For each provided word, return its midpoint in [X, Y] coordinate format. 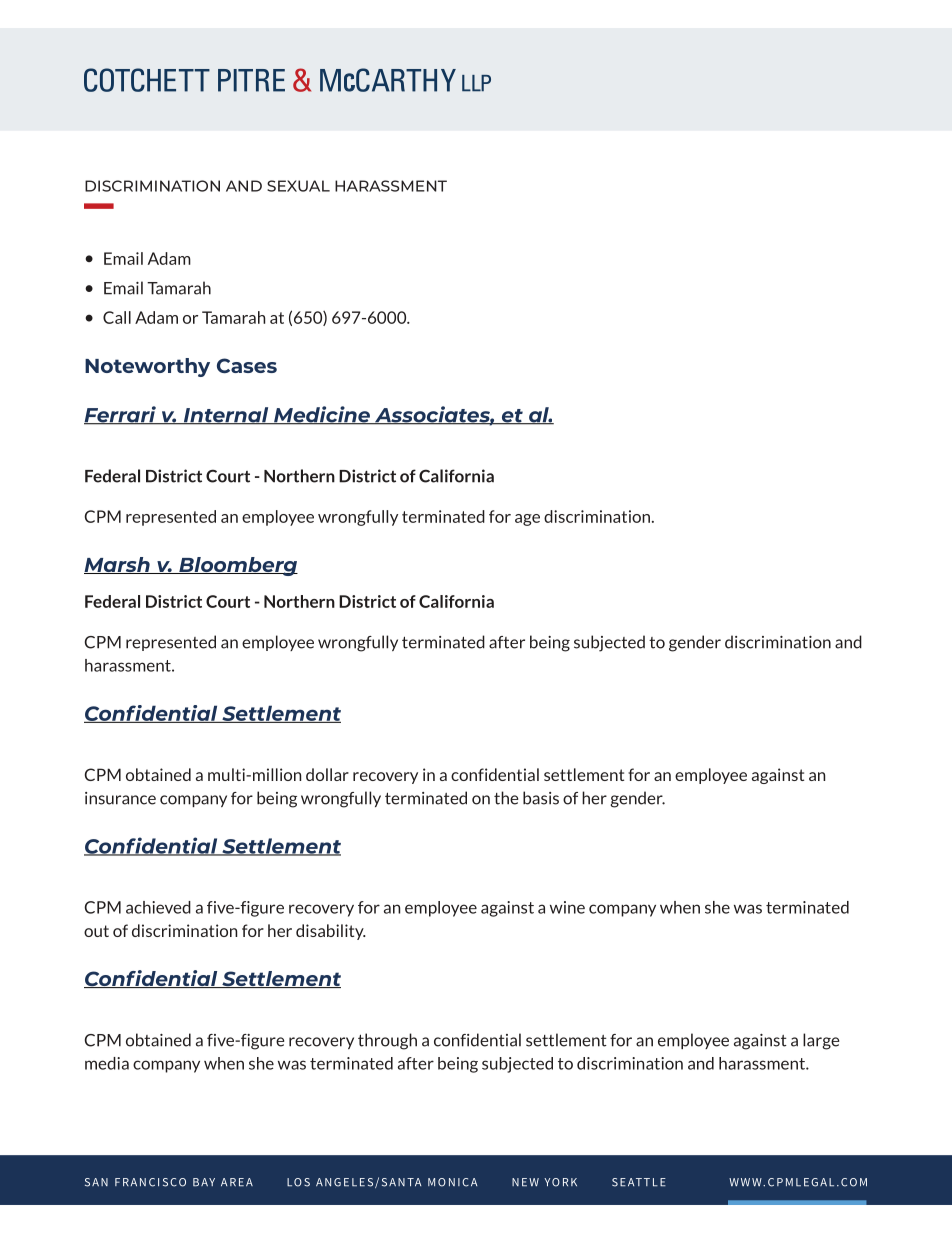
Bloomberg [237, 566]
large [821, 1041]
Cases [247, 365]
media [107, 1063]
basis [541, 798]
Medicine [322, 415]
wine [567, 907]
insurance [120, 798]
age [527, 520]
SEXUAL [298, 186]
